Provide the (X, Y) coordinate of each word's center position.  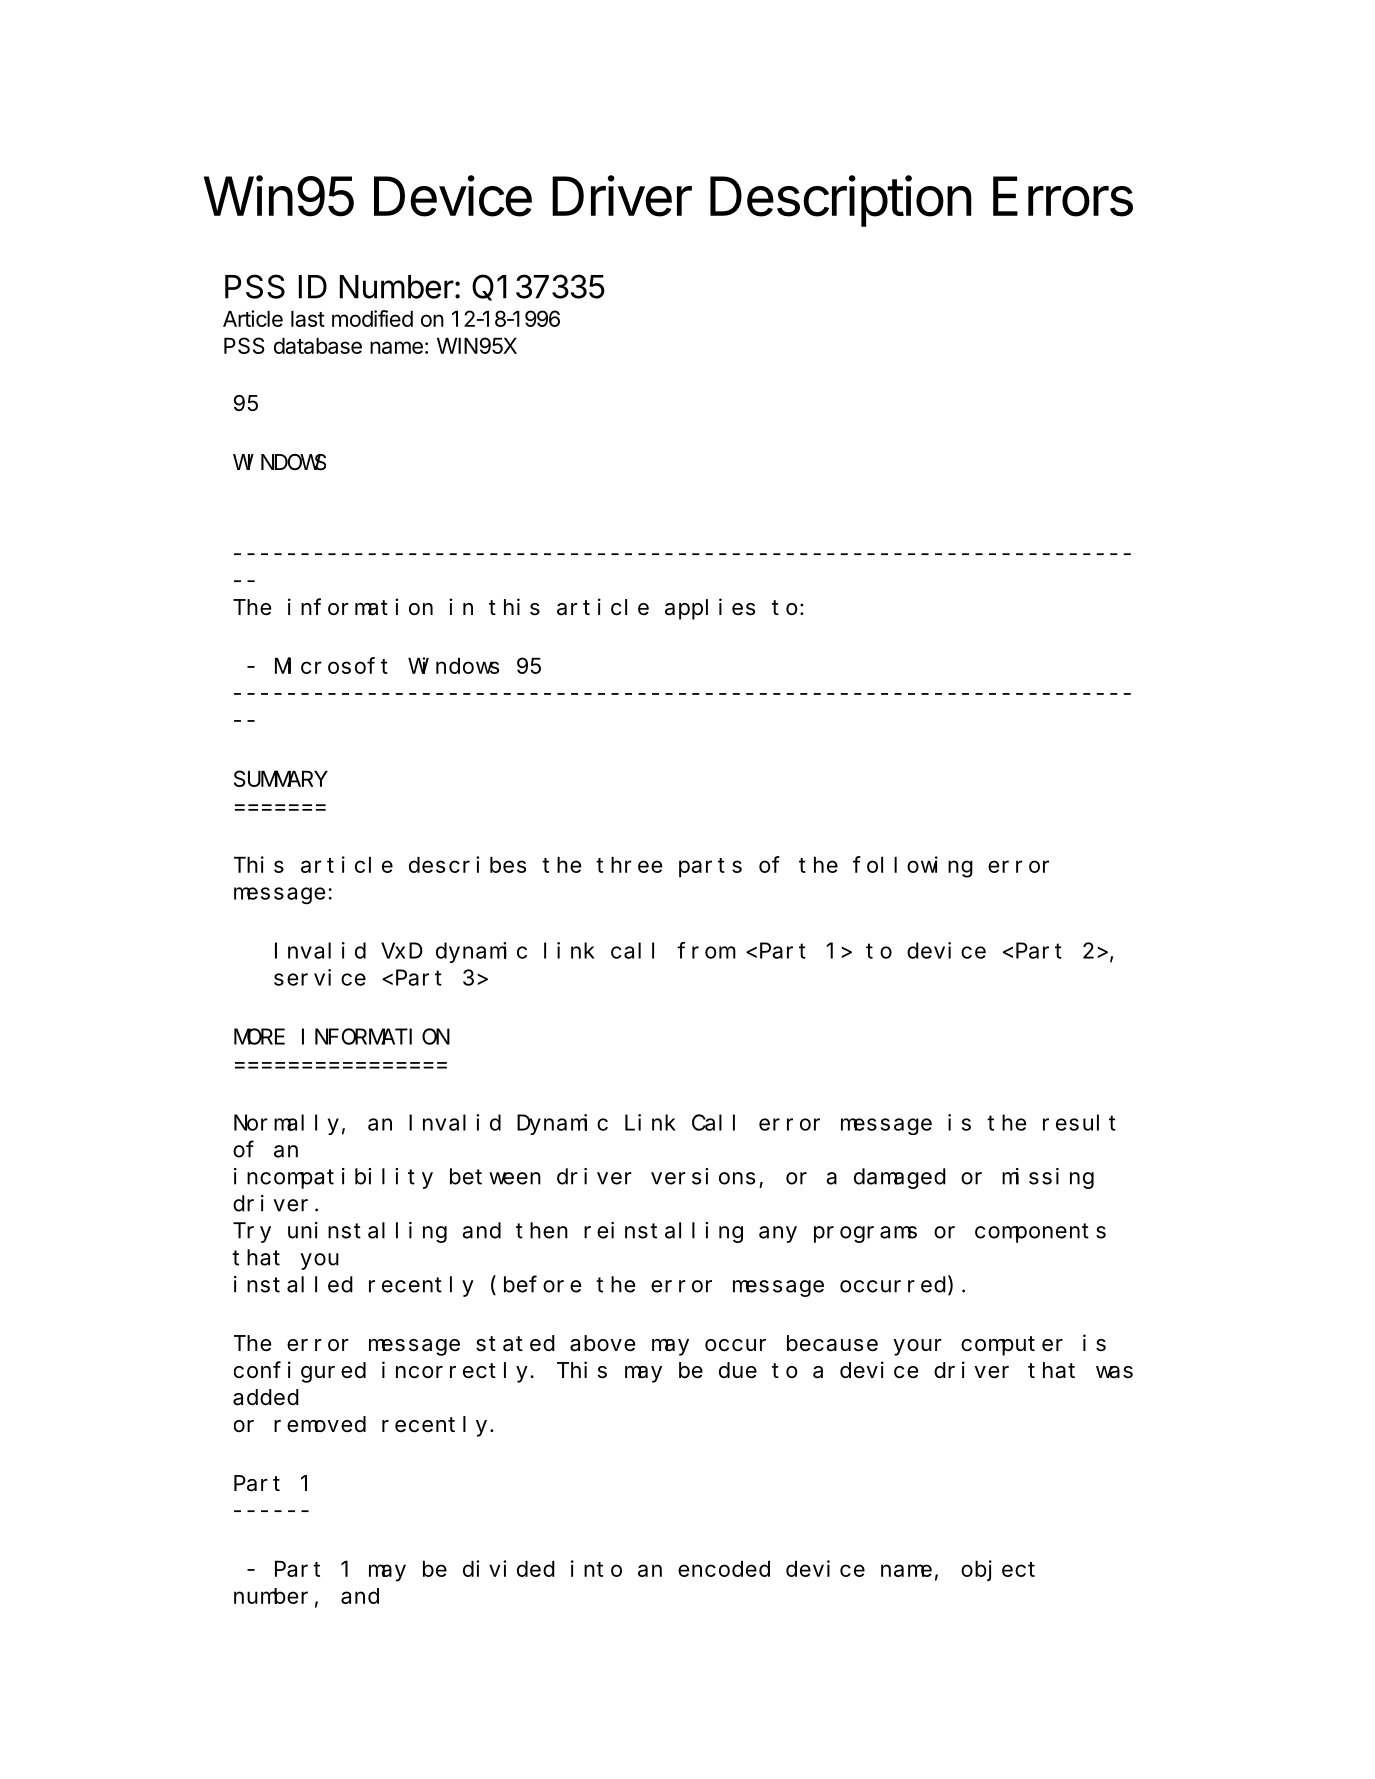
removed (320, 1424)
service (320, 977)
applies (710, 609)
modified (372, 318)
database (318, 346)
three (629, 865)
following (913, 867)
